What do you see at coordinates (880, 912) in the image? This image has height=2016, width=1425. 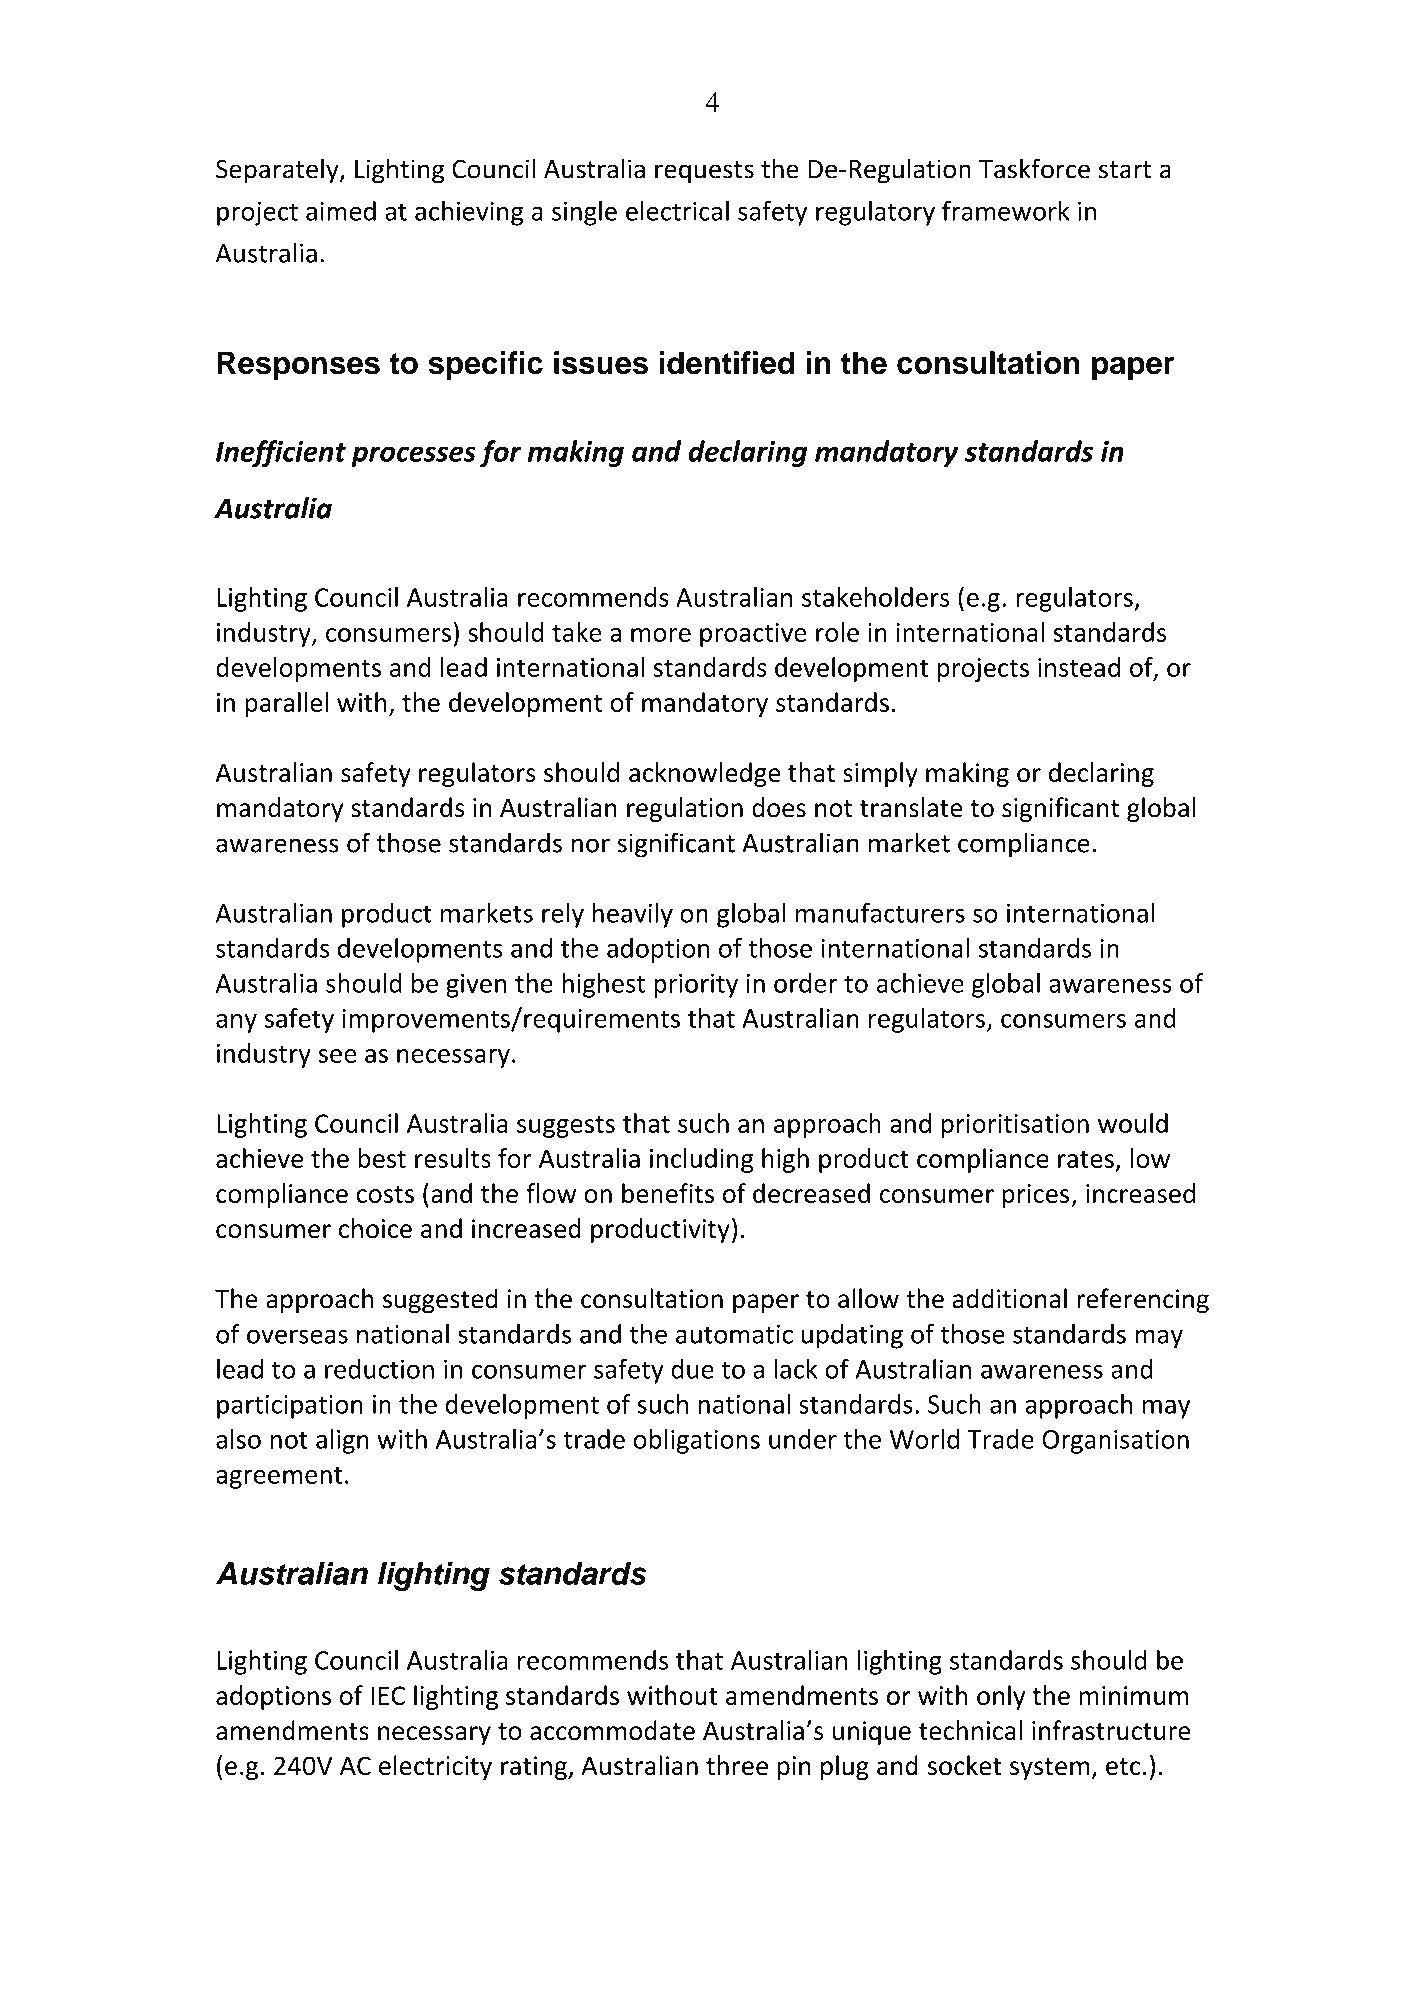 I see `manufacturers` at bounding box center [880, 912].
